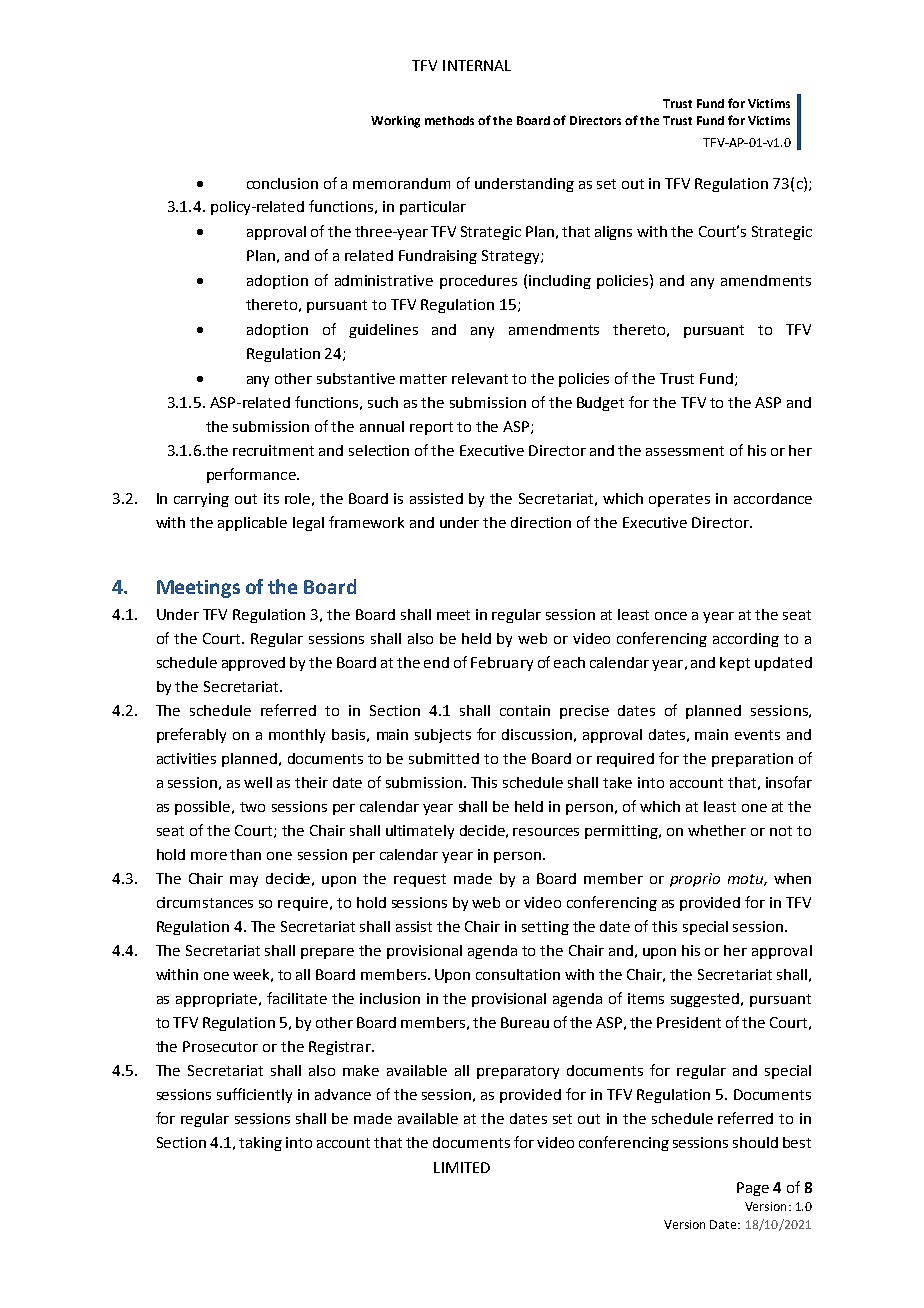  Describe the element at coordinates (462, 1167) in the screenshot. I see `LIMITED` at that location.
